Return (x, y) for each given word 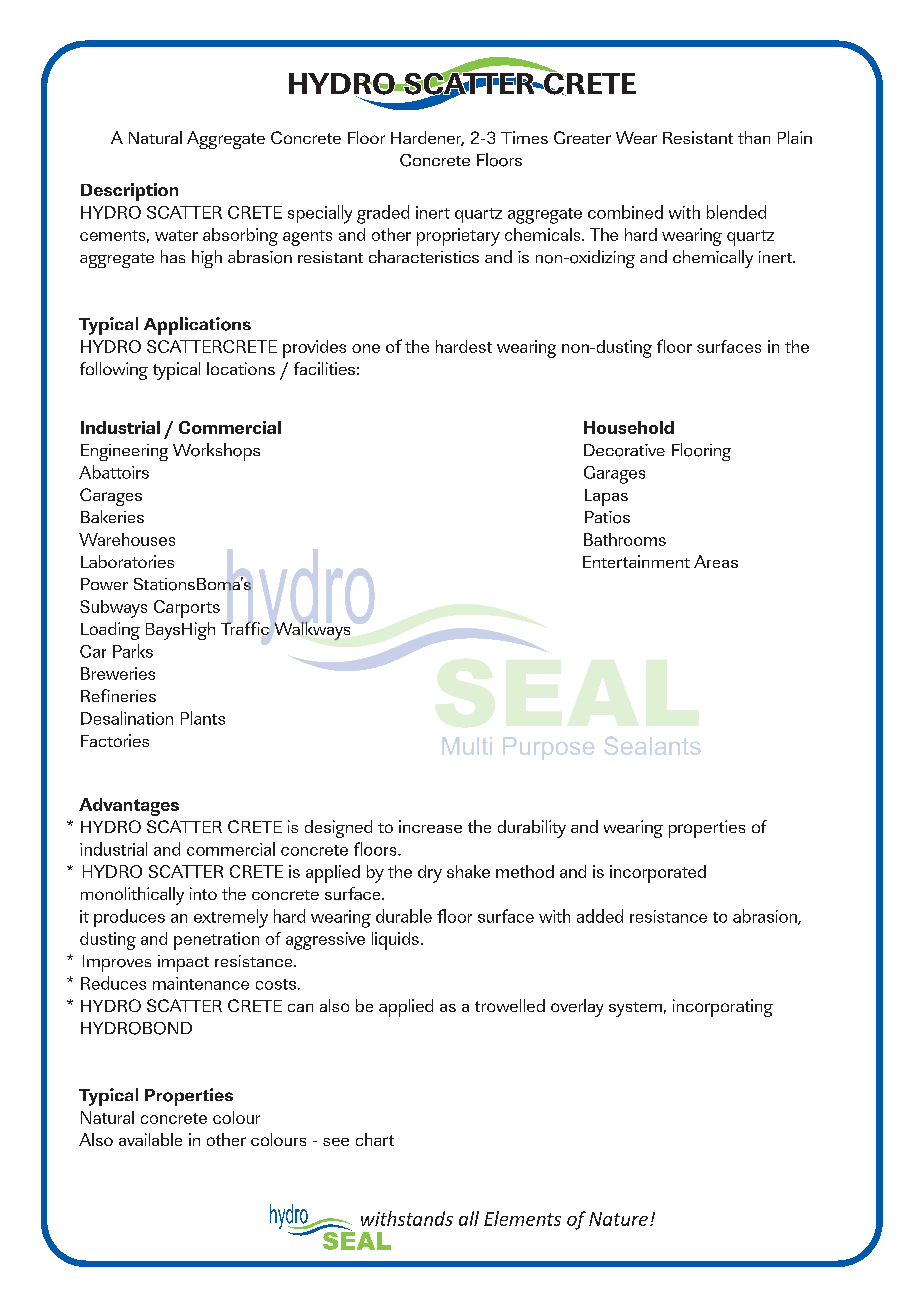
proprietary (458, 237)
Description (129, 192)
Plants (203, 718)
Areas (716, 561)
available (150, 1139)
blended (736, 212)
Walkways (312, 631)
